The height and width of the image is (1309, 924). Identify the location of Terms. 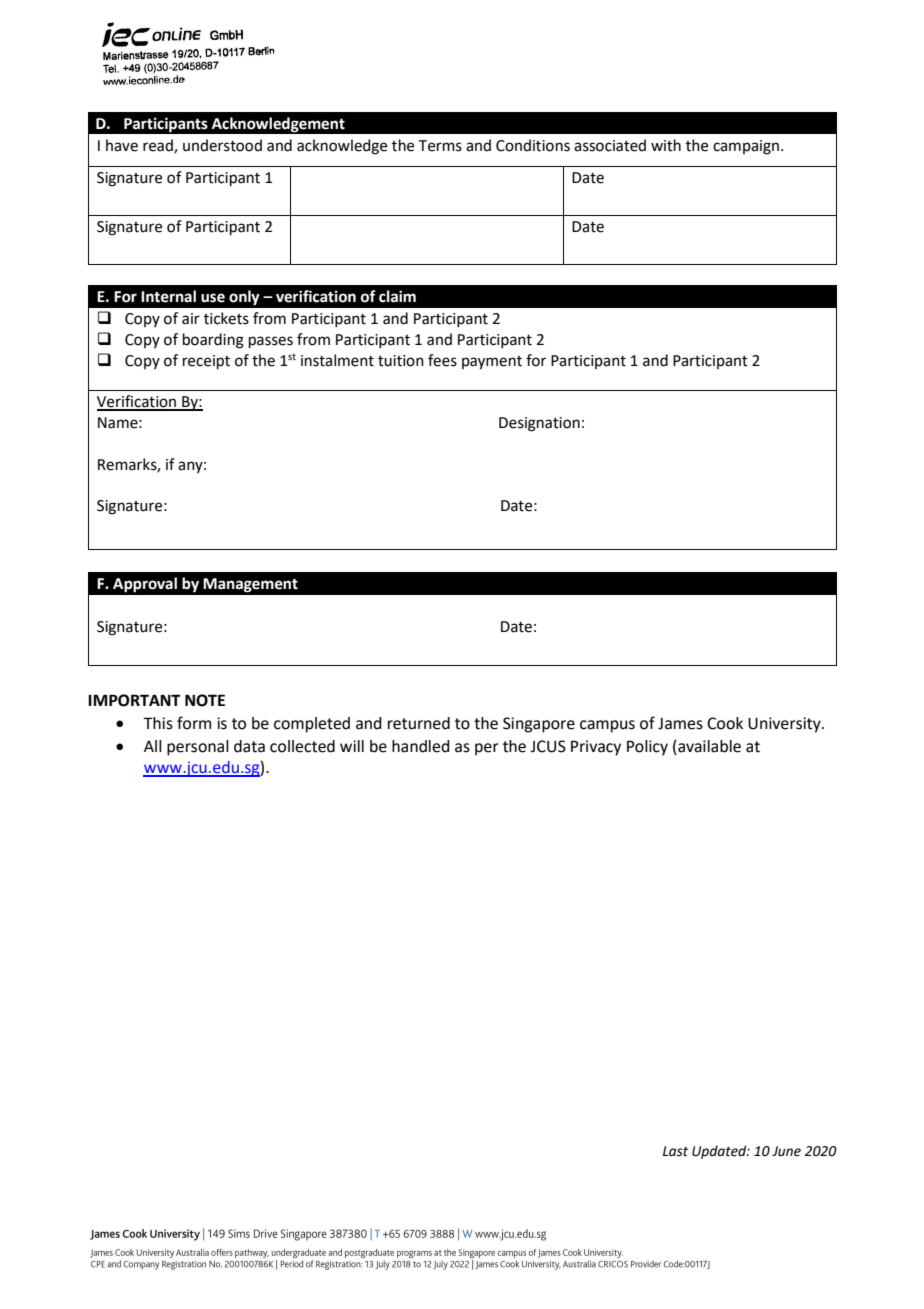
(440, 146).
